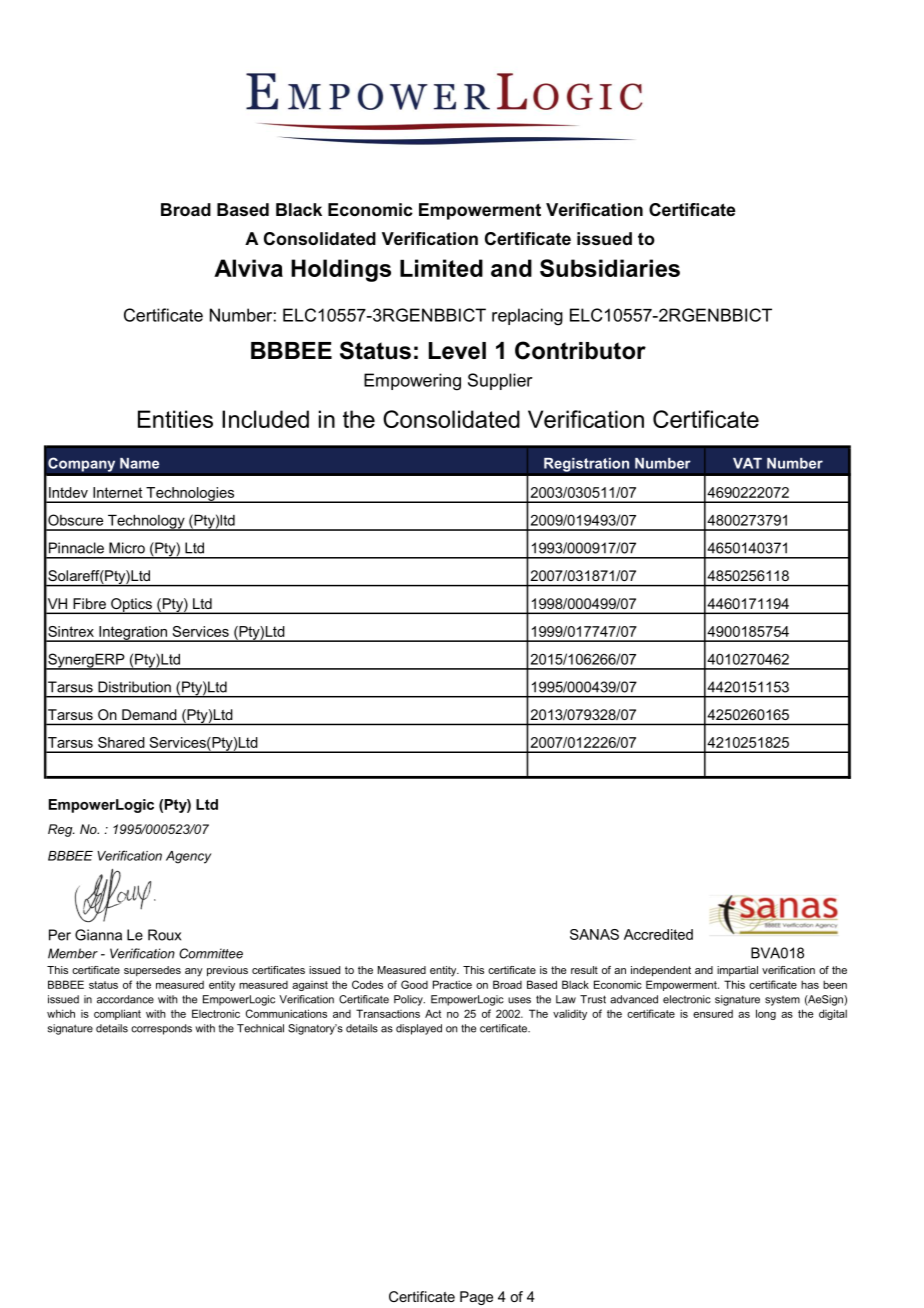 The image size is (924, 1308). Describe the element at coordinates (476, 1298) in the page. I see `Page` at that location.
